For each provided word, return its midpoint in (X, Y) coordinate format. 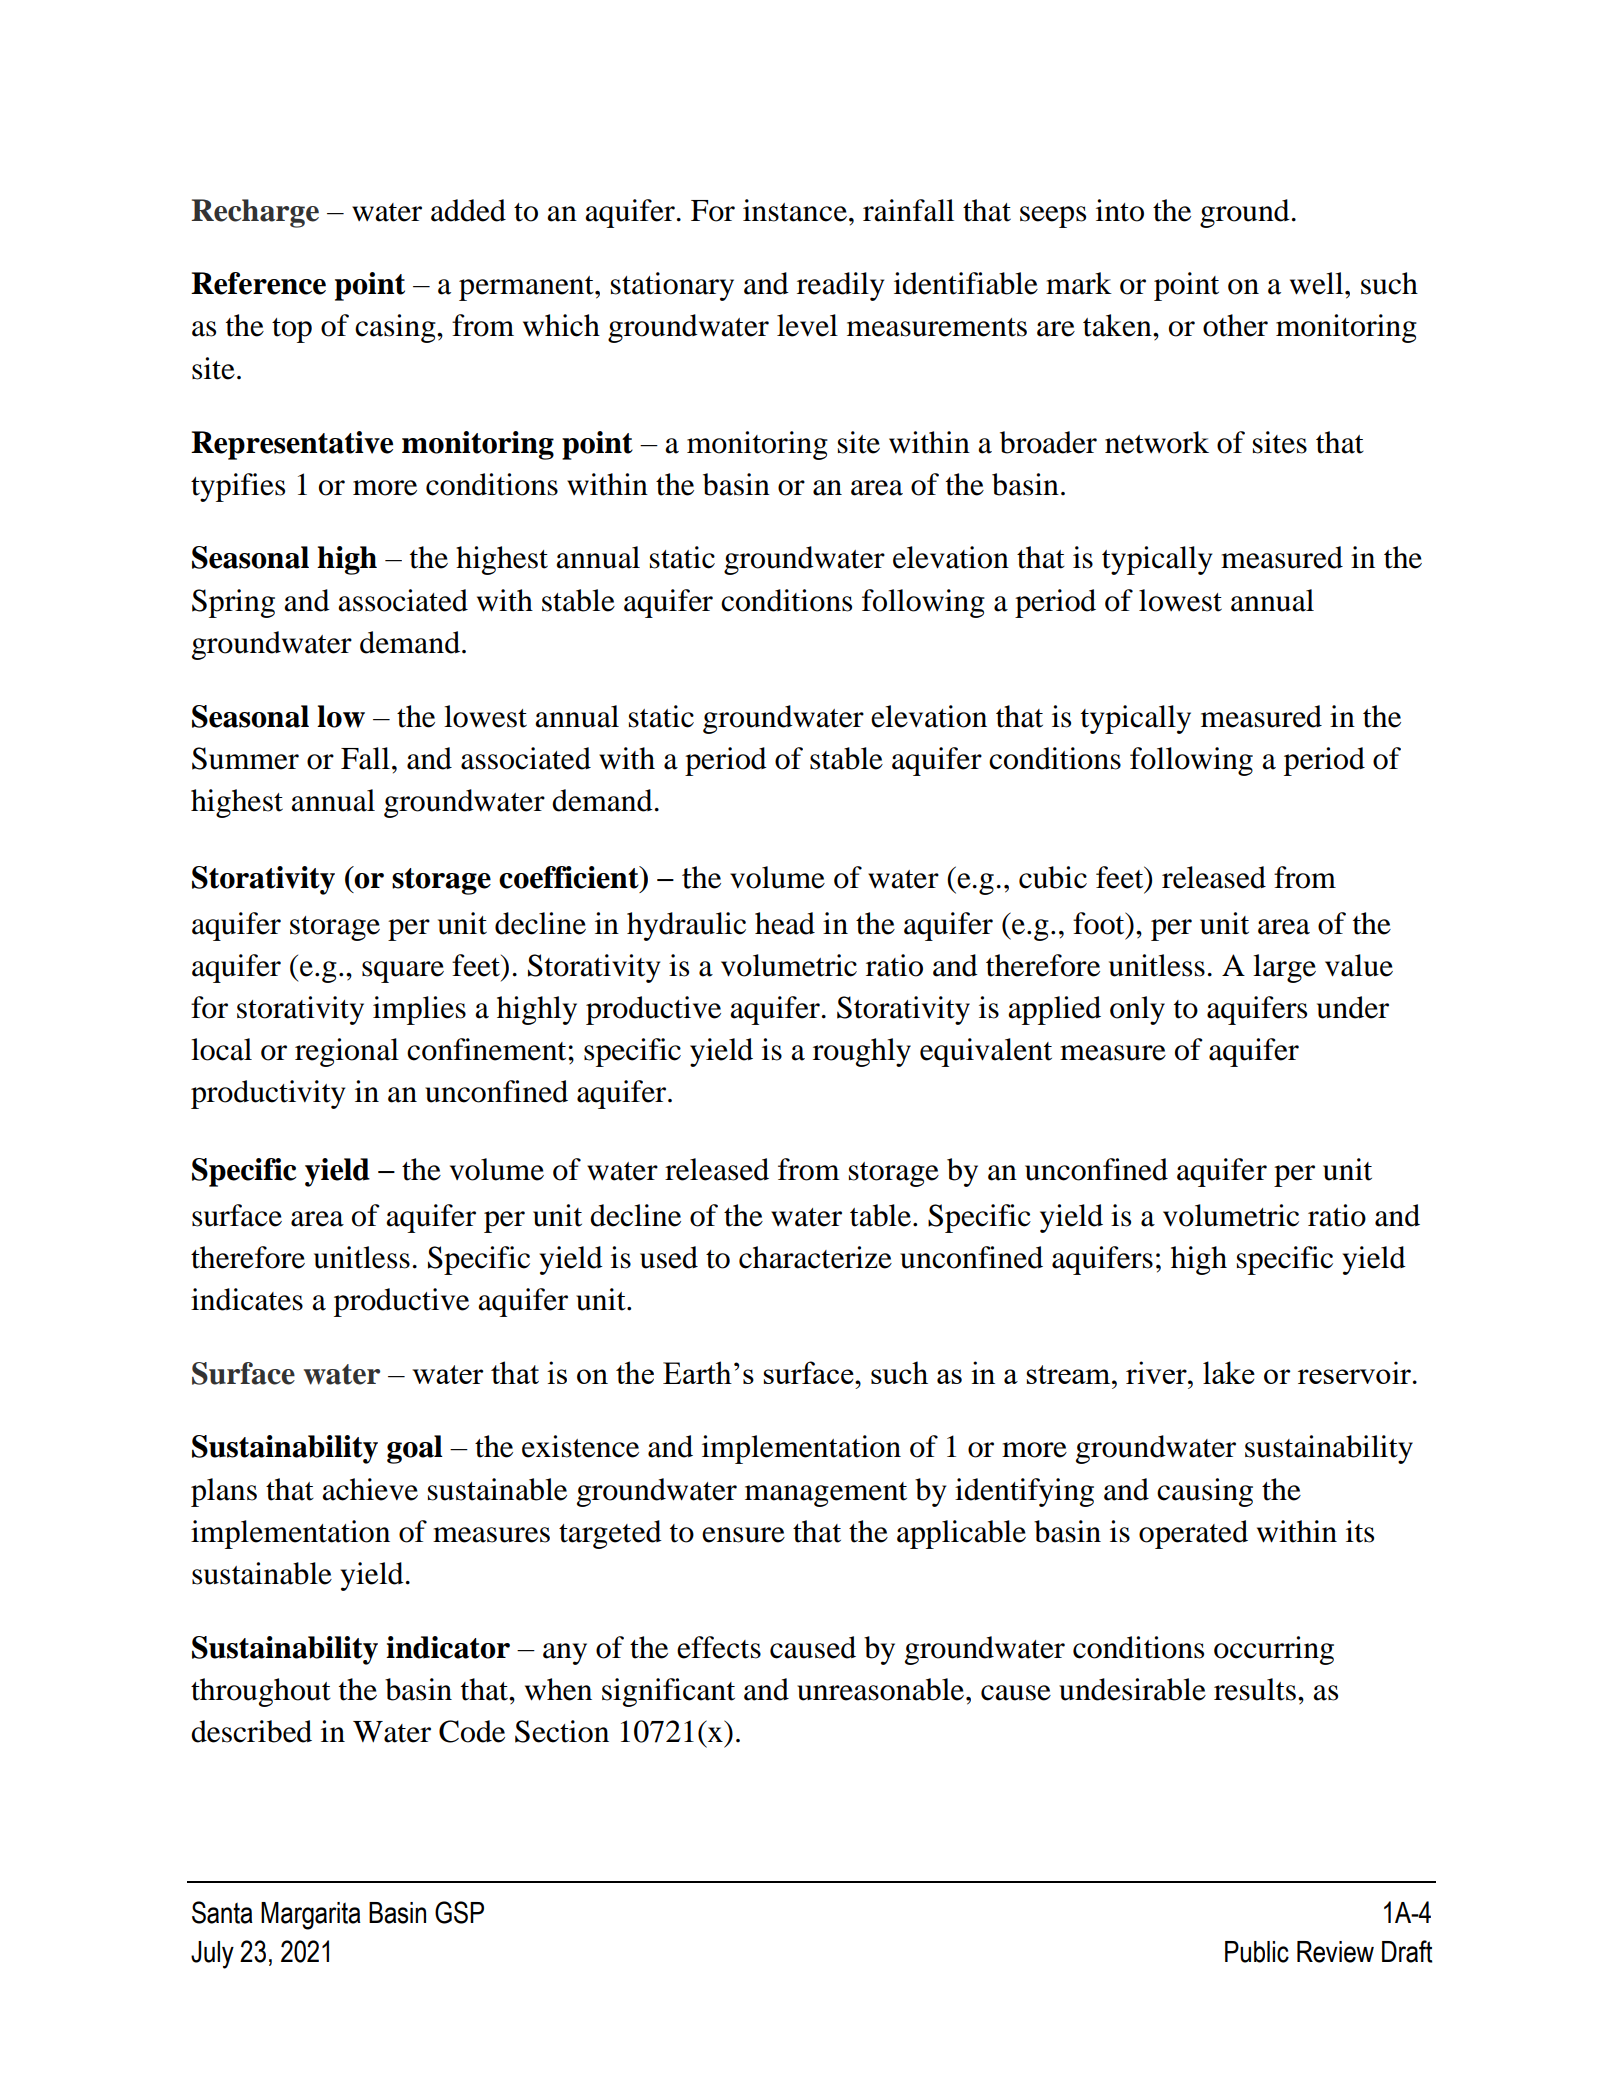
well (1318, 283)
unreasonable (882, 1689)
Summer (245, 758)
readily (840, 286)
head (785, 923)
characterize (815, 1257)
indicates (247, 1299)
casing (396, 328)
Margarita (311, 1916)
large (1284, 968)
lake (1229, 1372)
